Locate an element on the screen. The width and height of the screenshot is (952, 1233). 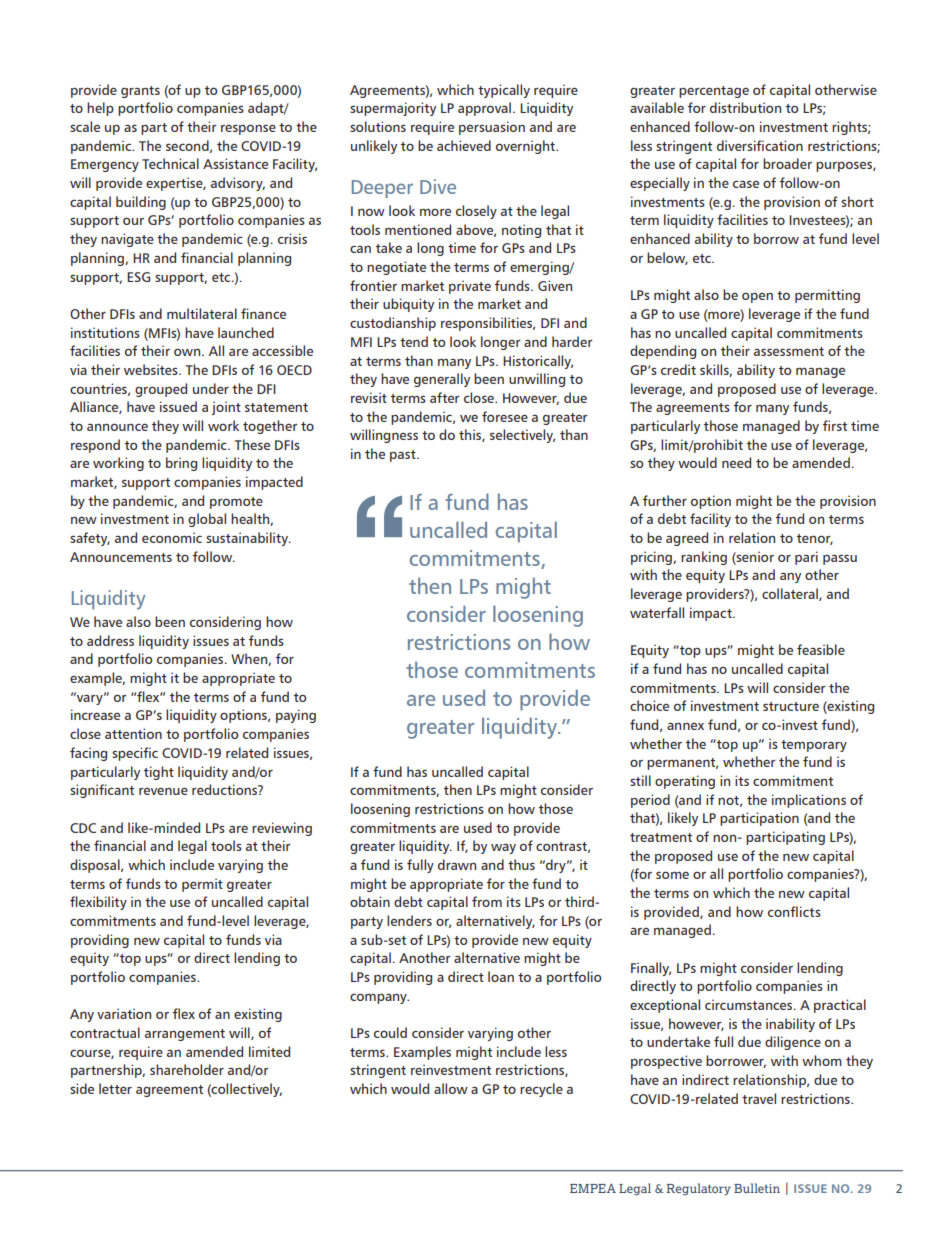
Technical is located at coordinates (170, 163).
